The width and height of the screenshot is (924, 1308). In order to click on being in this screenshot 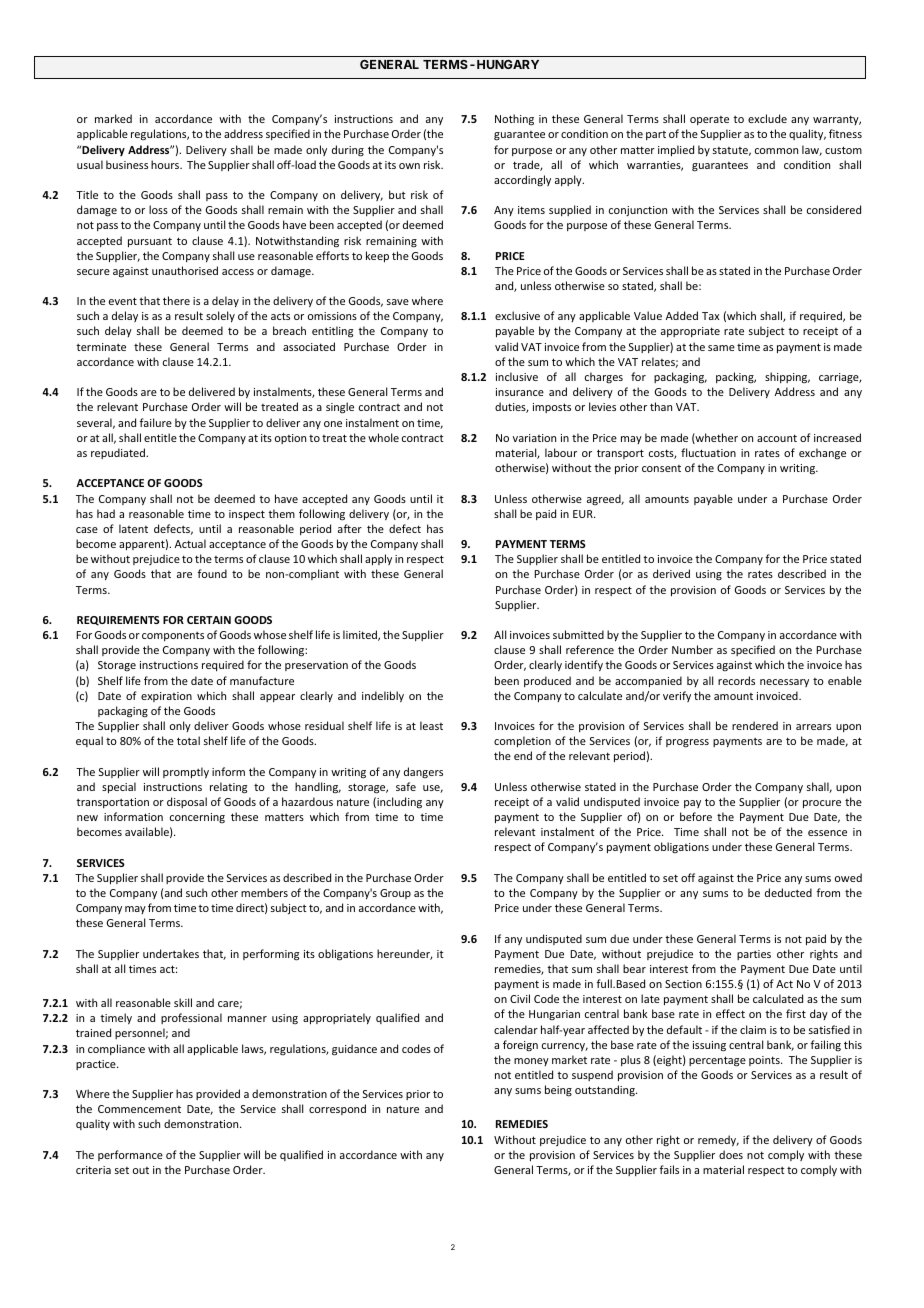, I will do `click(558, 1091)`.
